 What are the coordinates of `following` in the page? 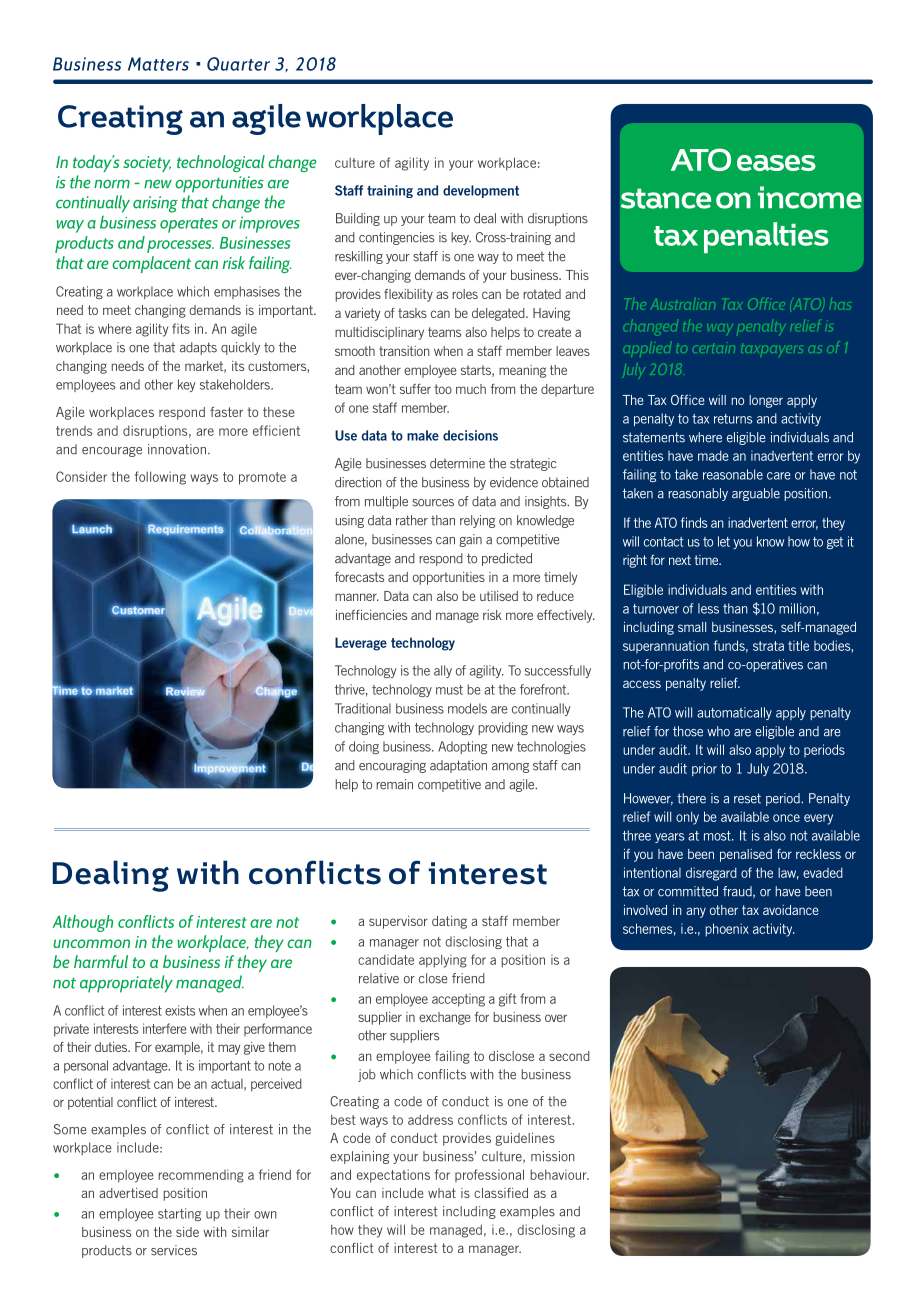 It's located at (160, 478).
